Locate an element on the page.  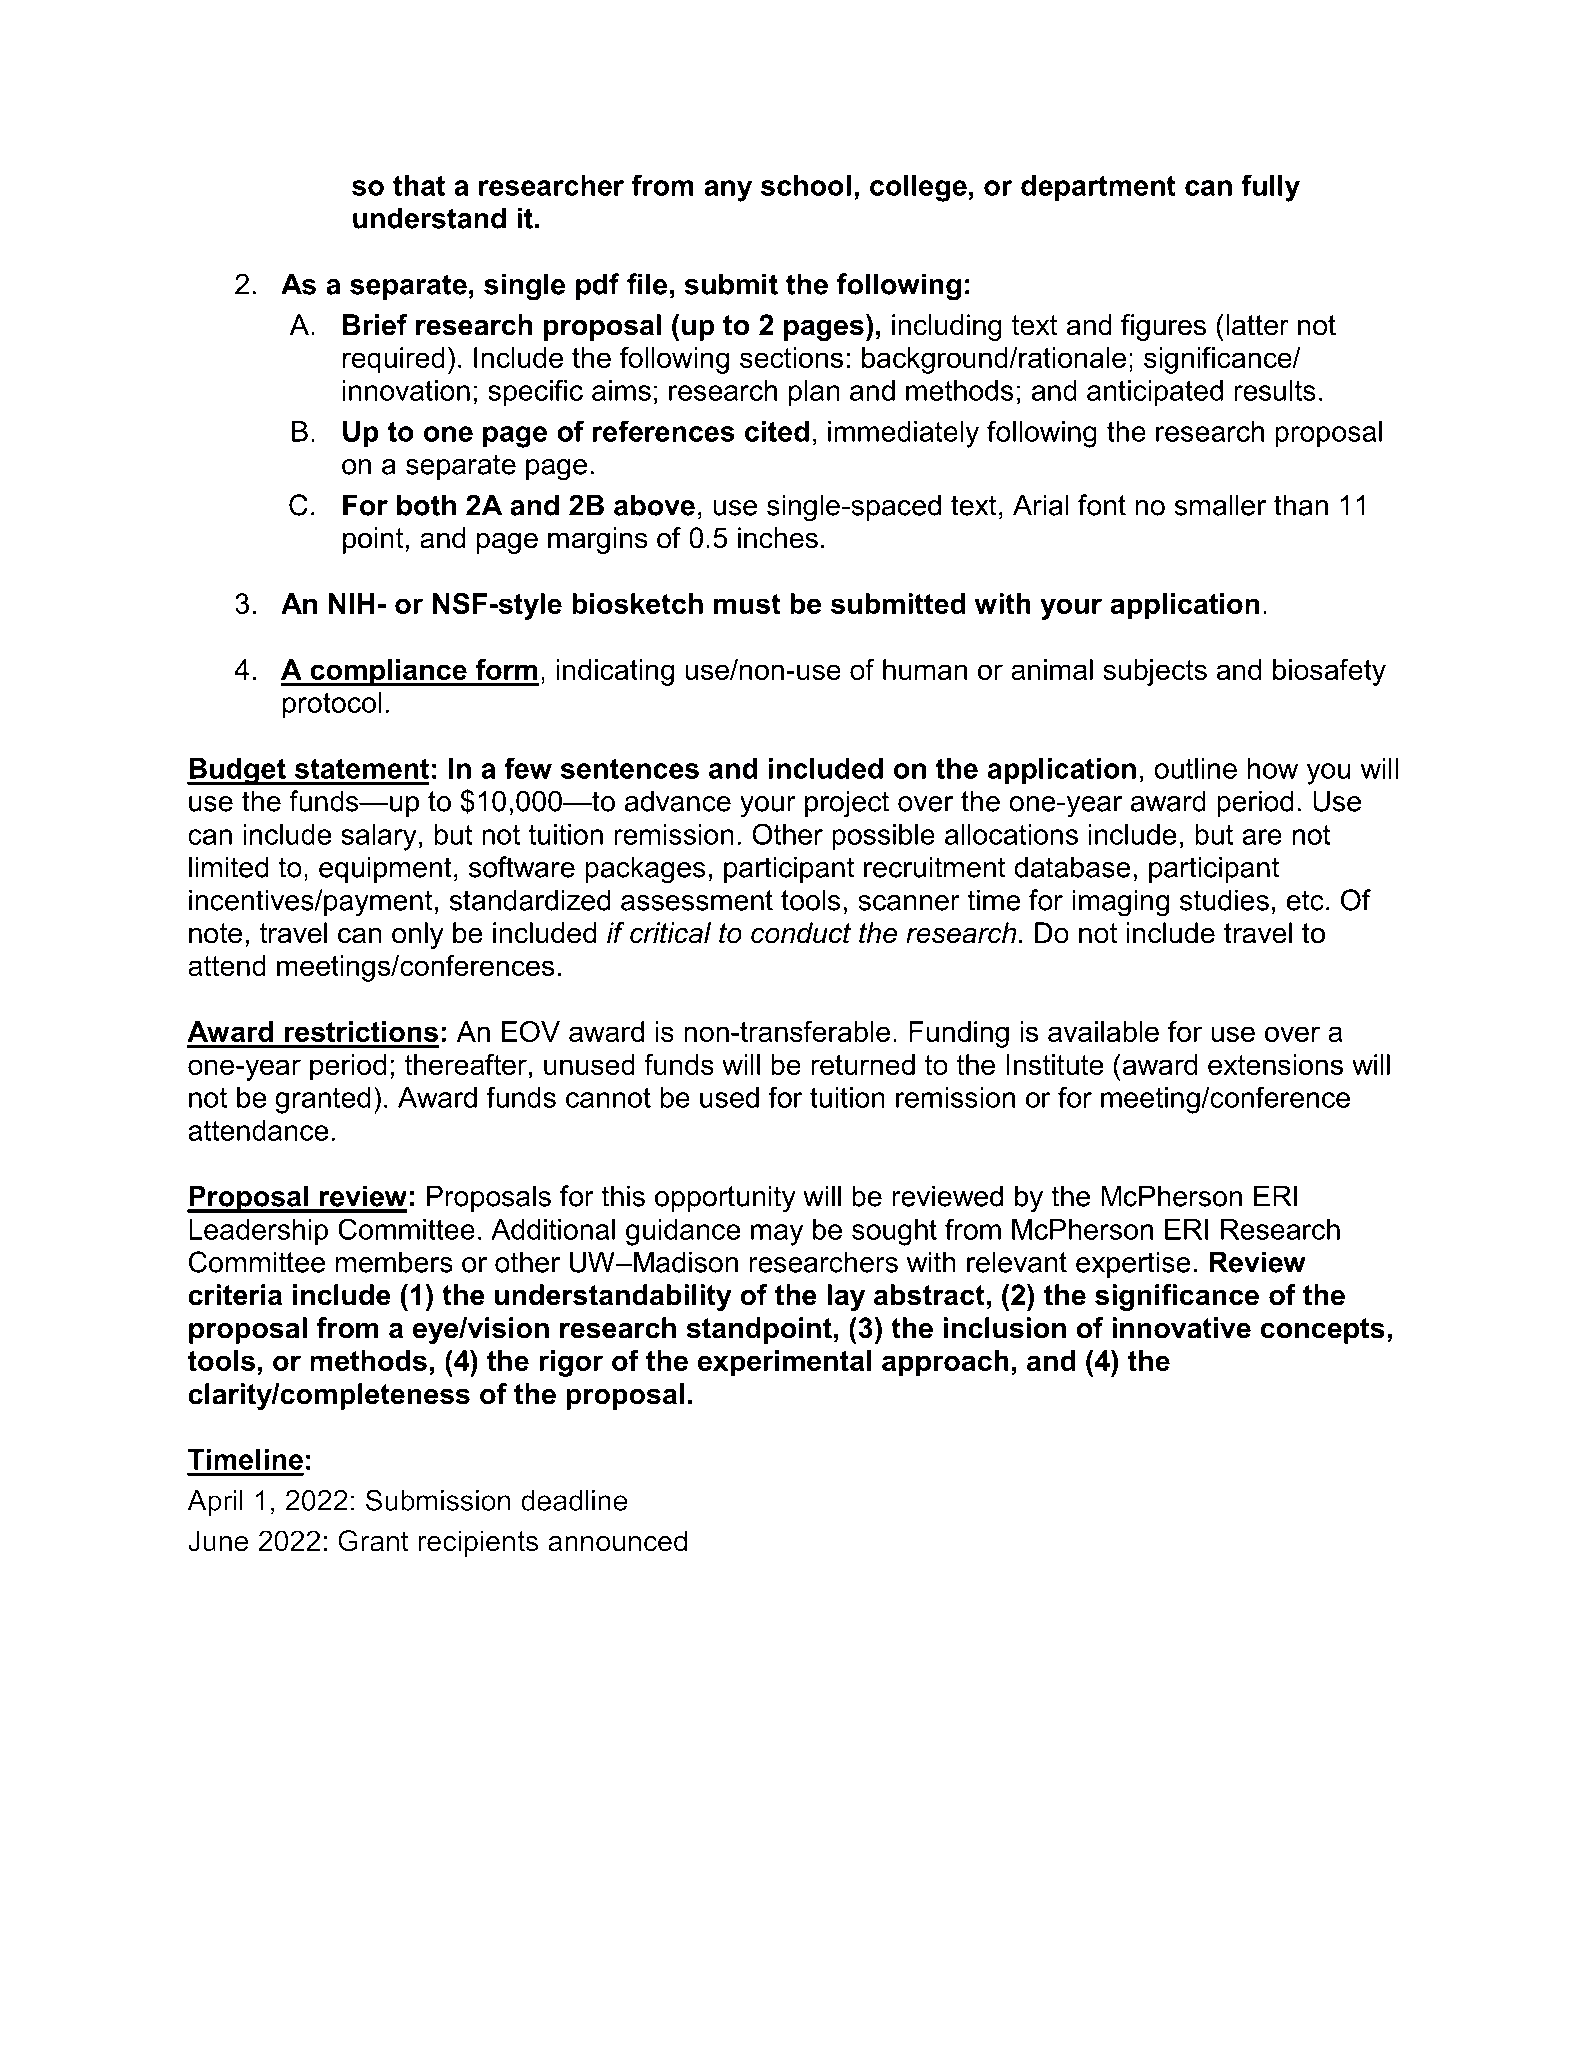
any is located at coordinates (728, 191).
